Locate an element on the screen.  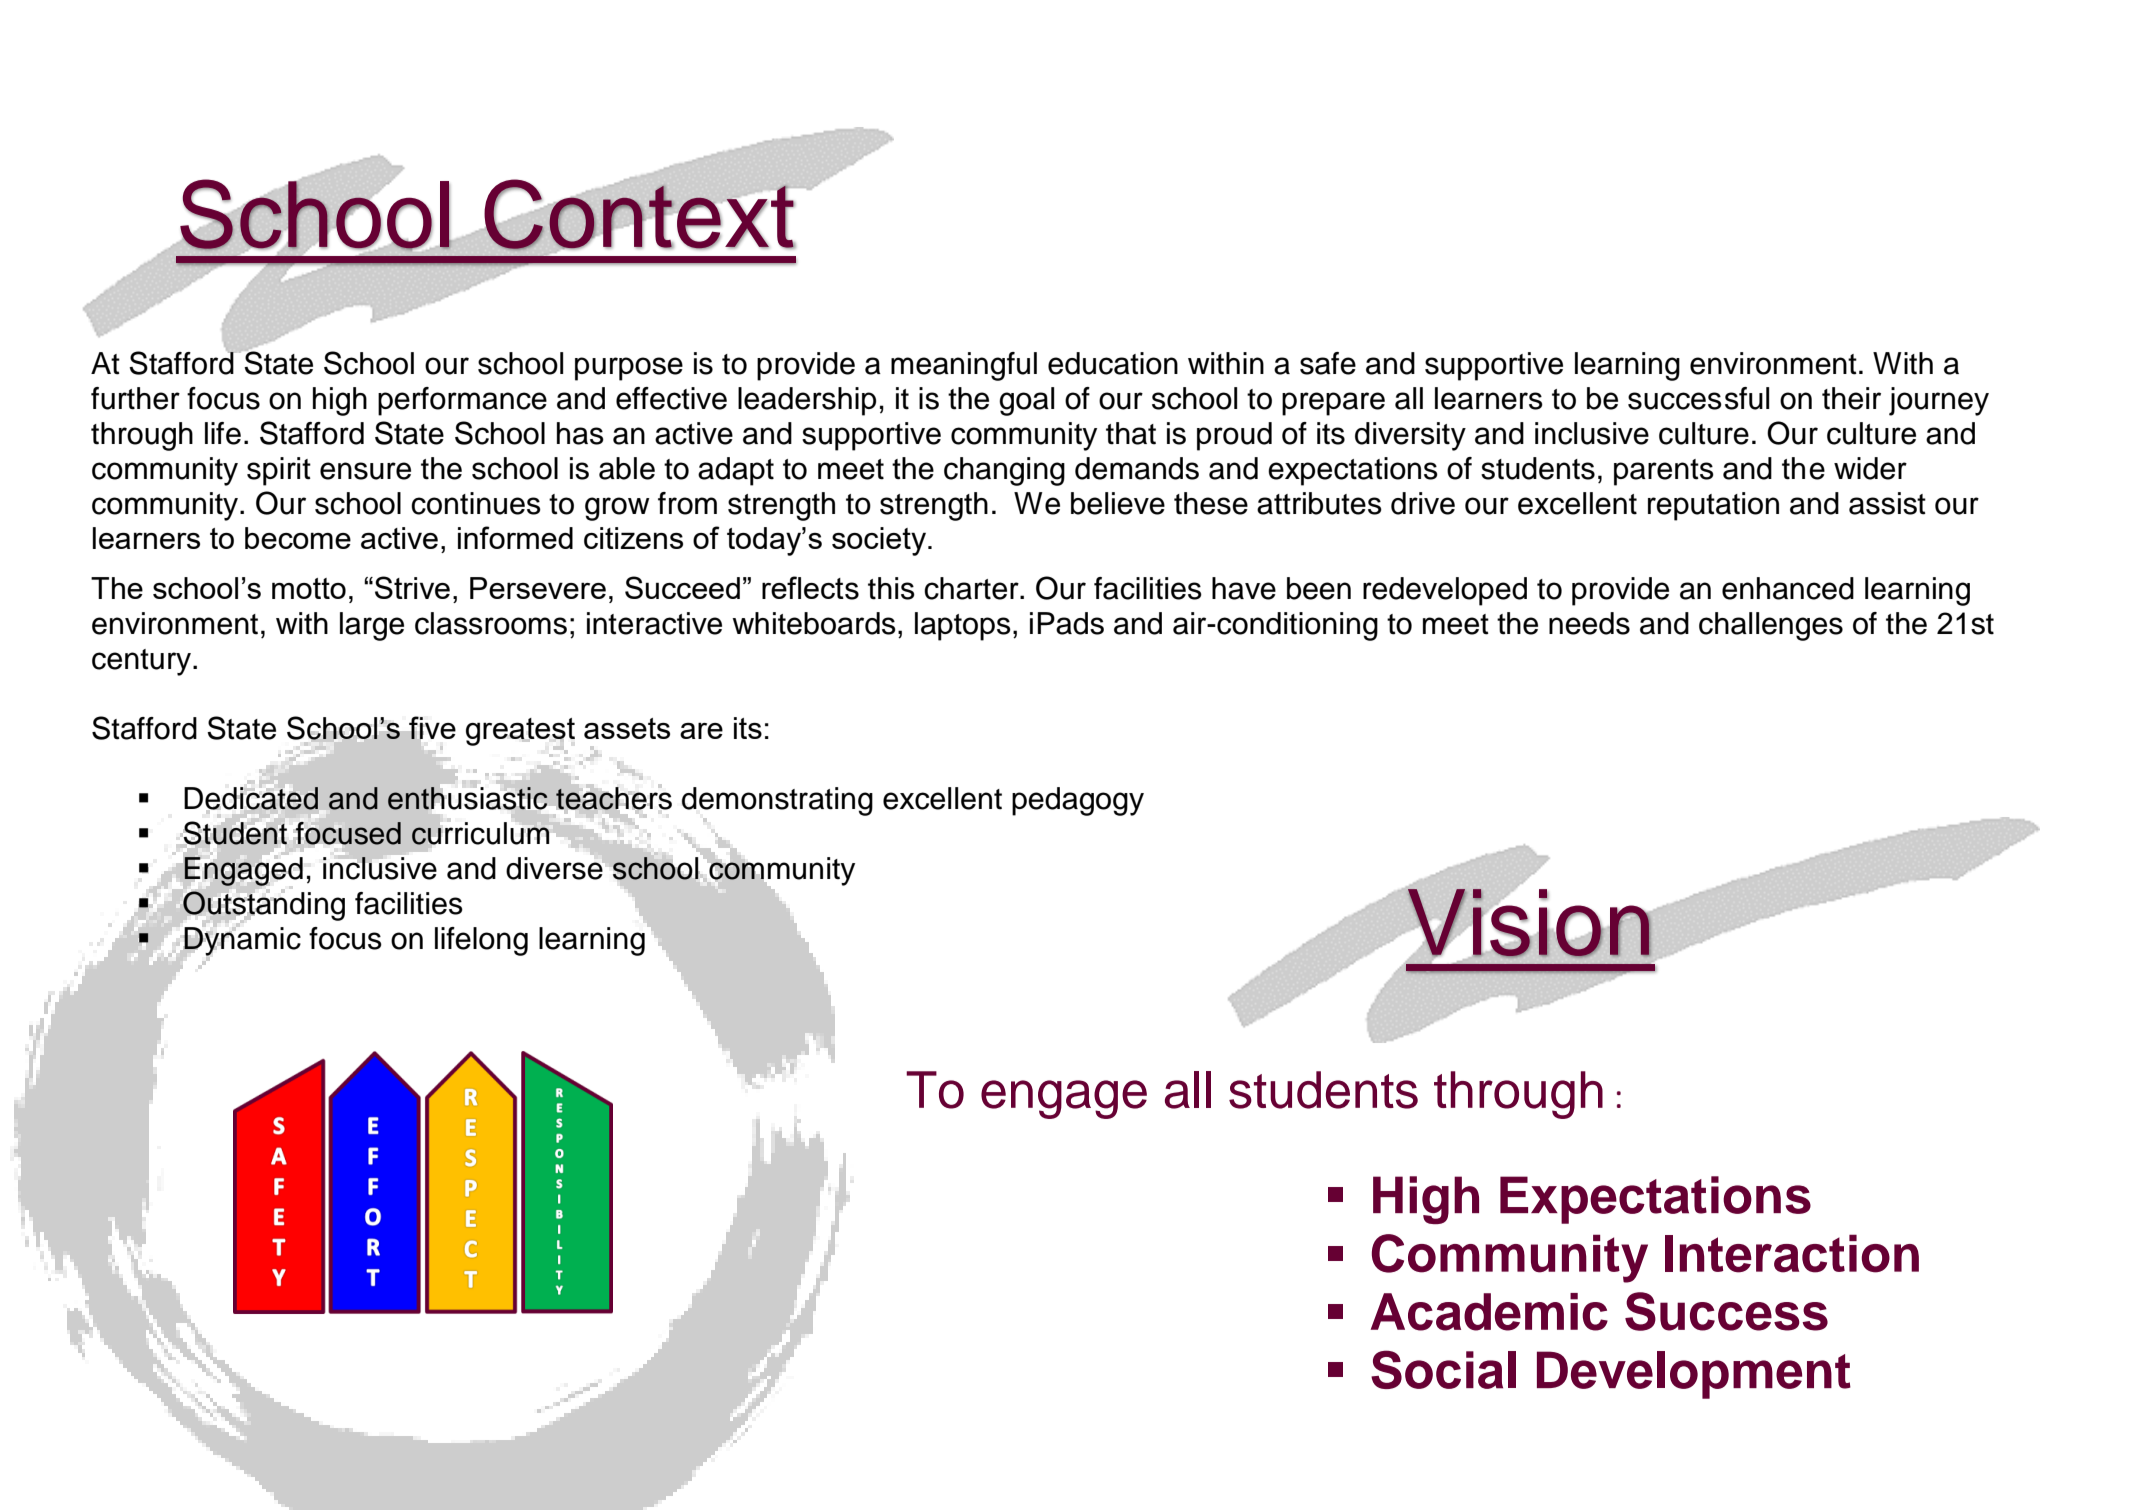
greatest is located at coordinates (520, 733).
